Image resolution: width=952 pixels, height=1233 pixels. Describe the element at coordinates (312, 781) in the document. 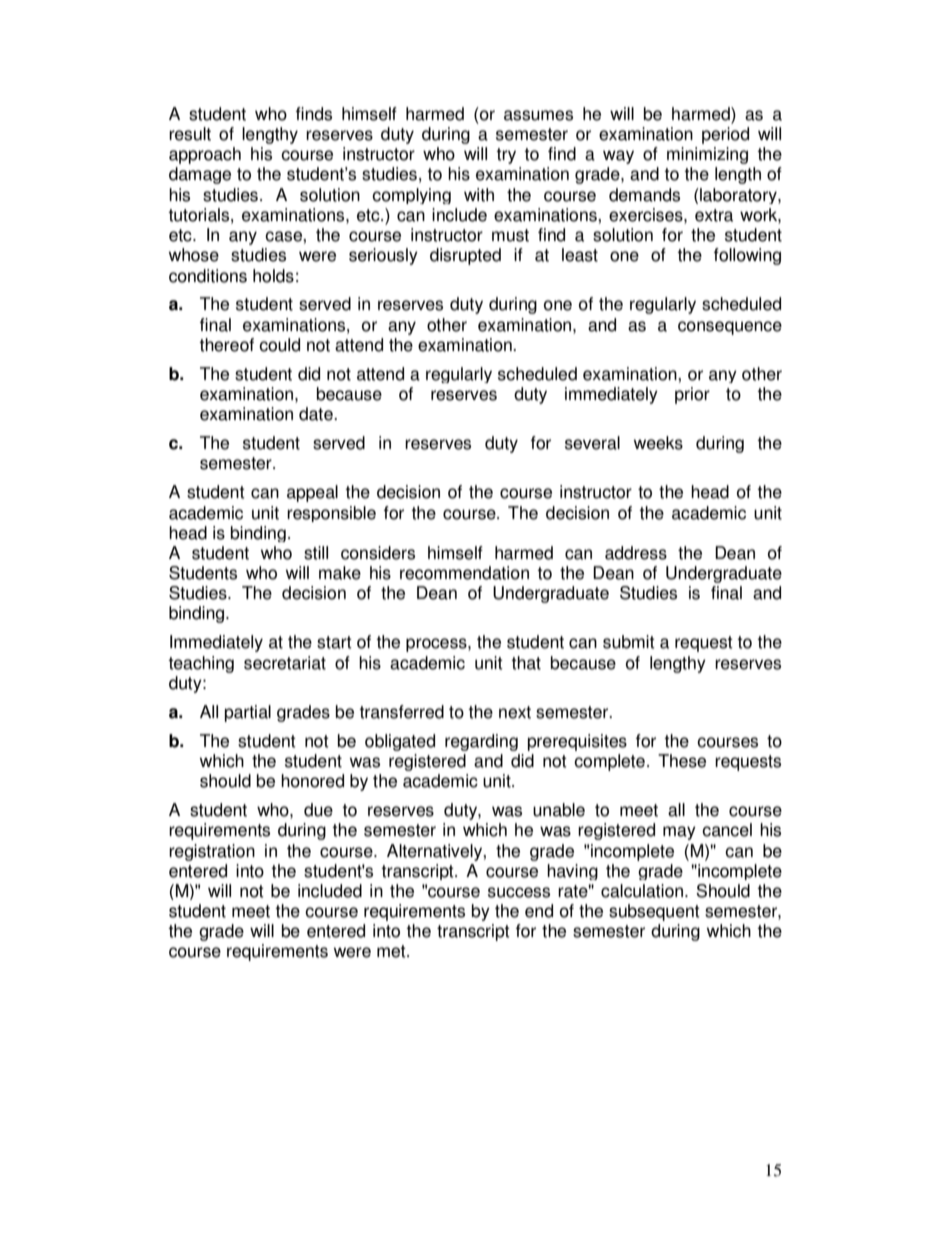

I see `honored` at that location.
